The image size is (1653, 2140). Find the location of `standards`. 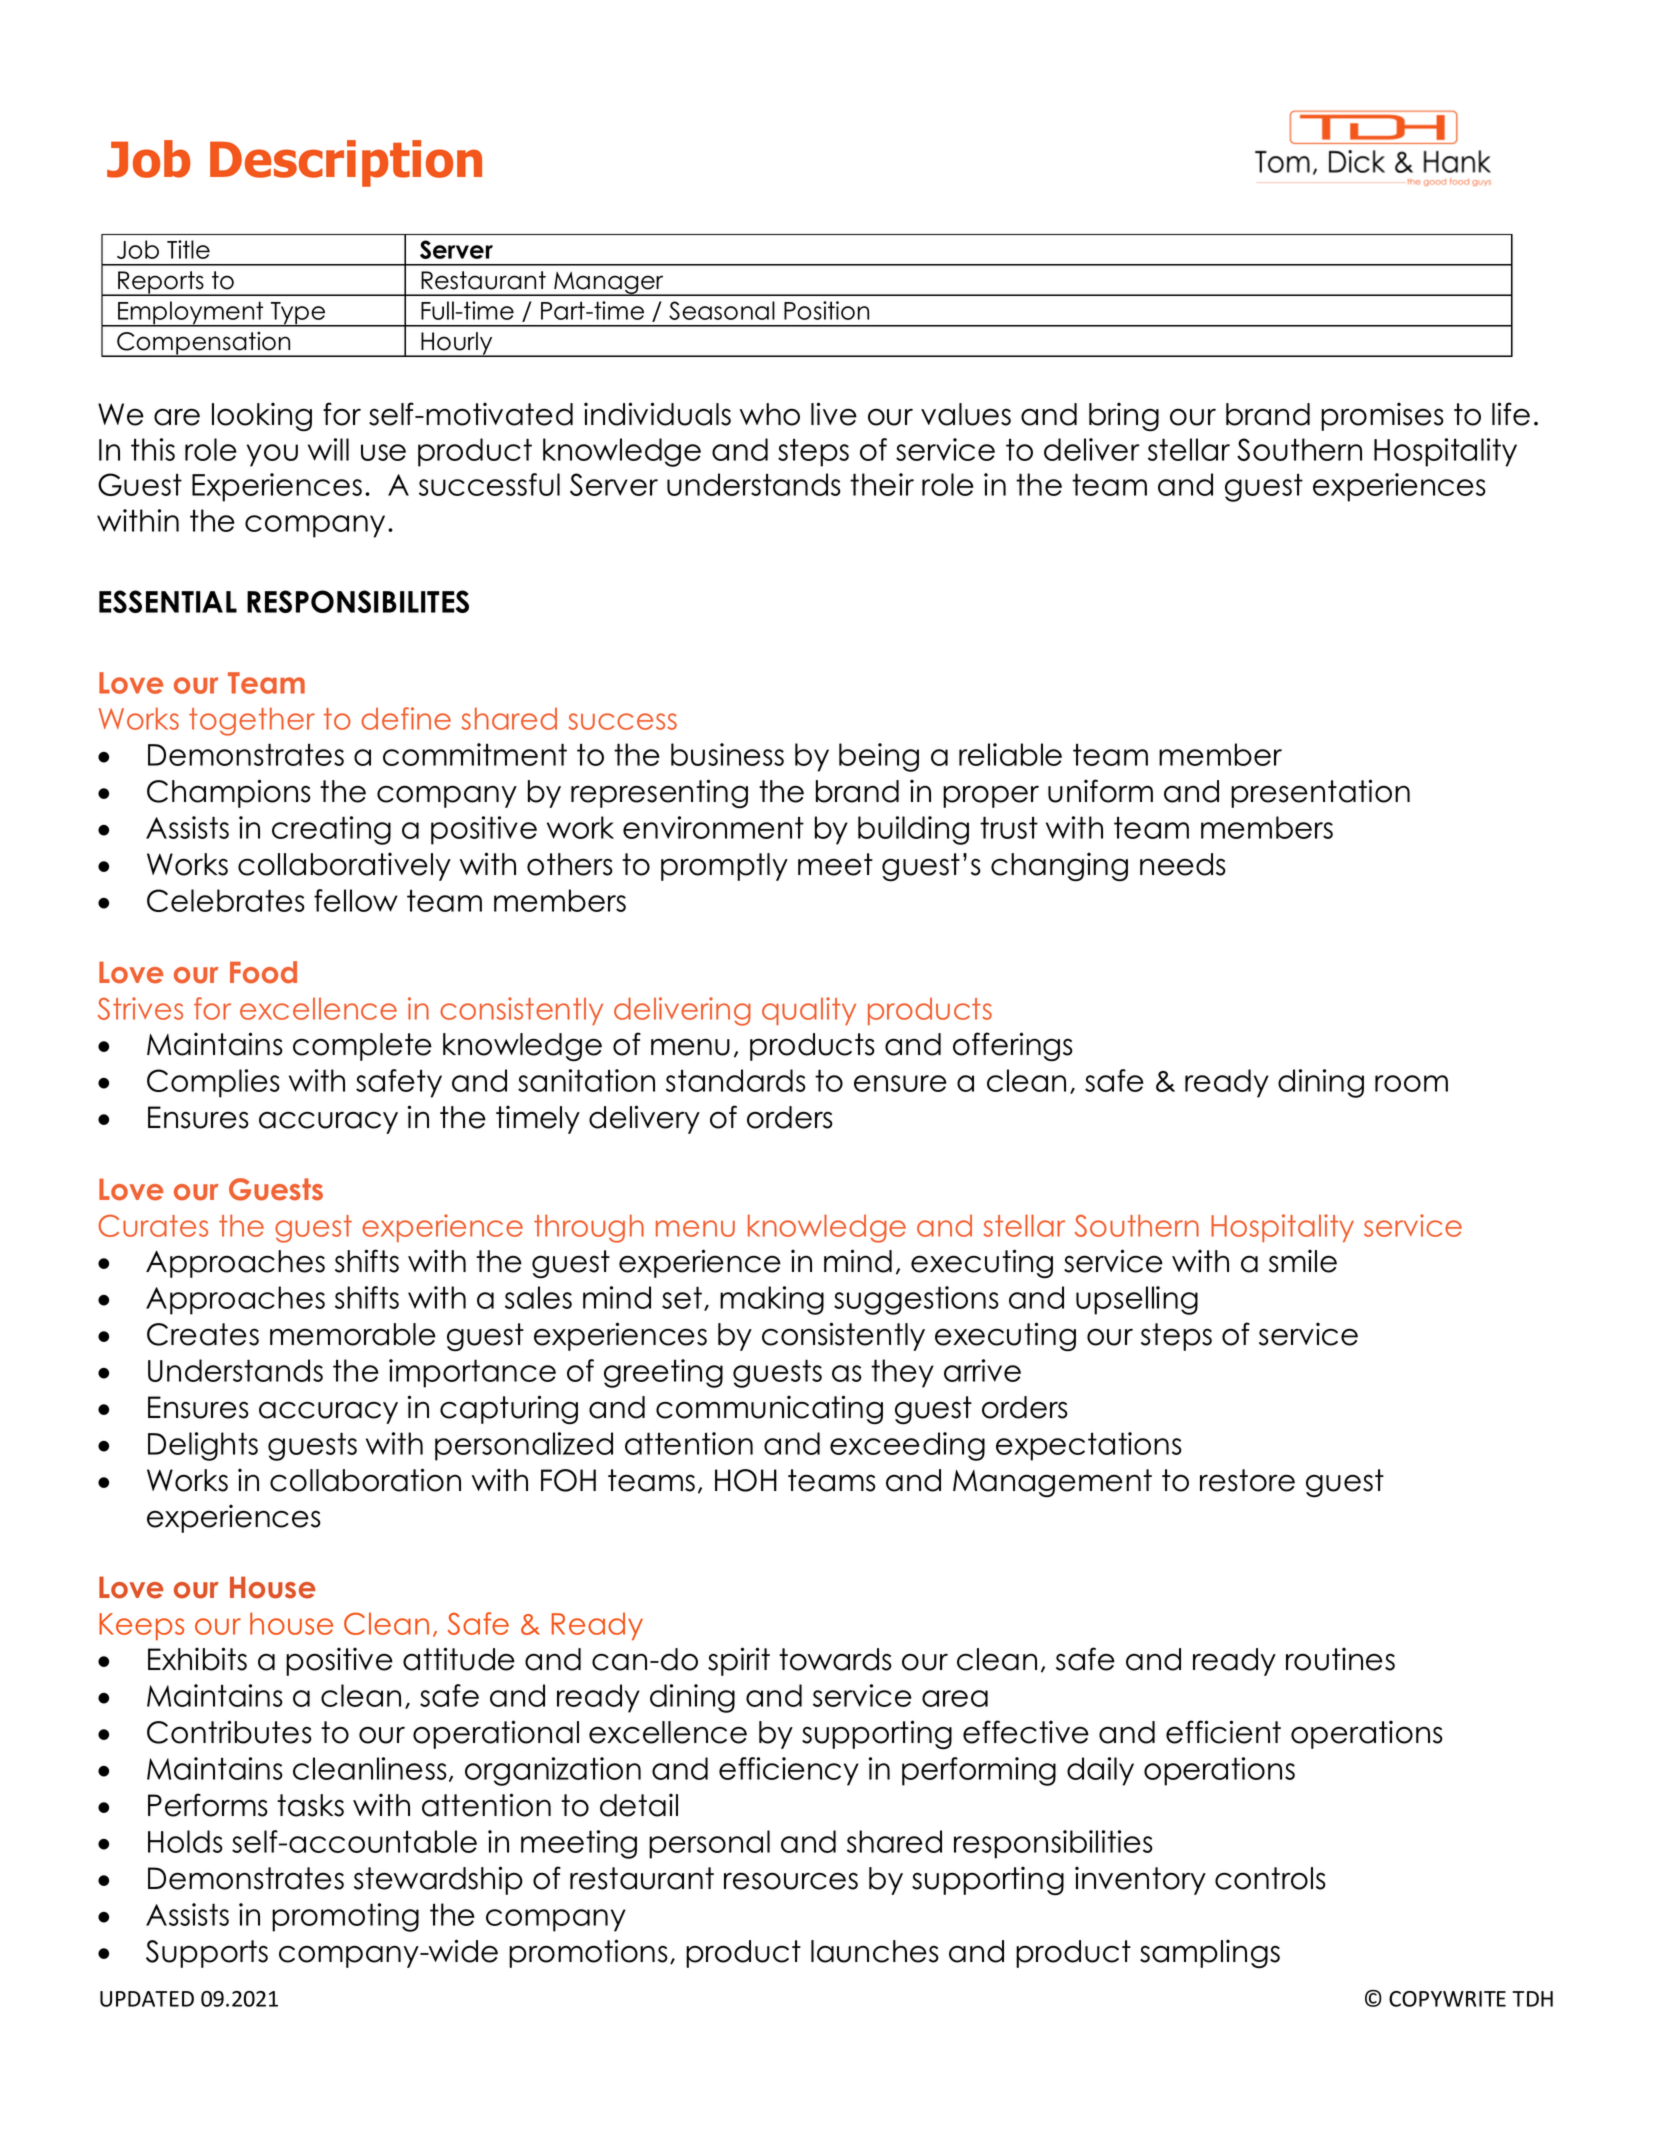

standards is located at coordinates (736, 1080).
